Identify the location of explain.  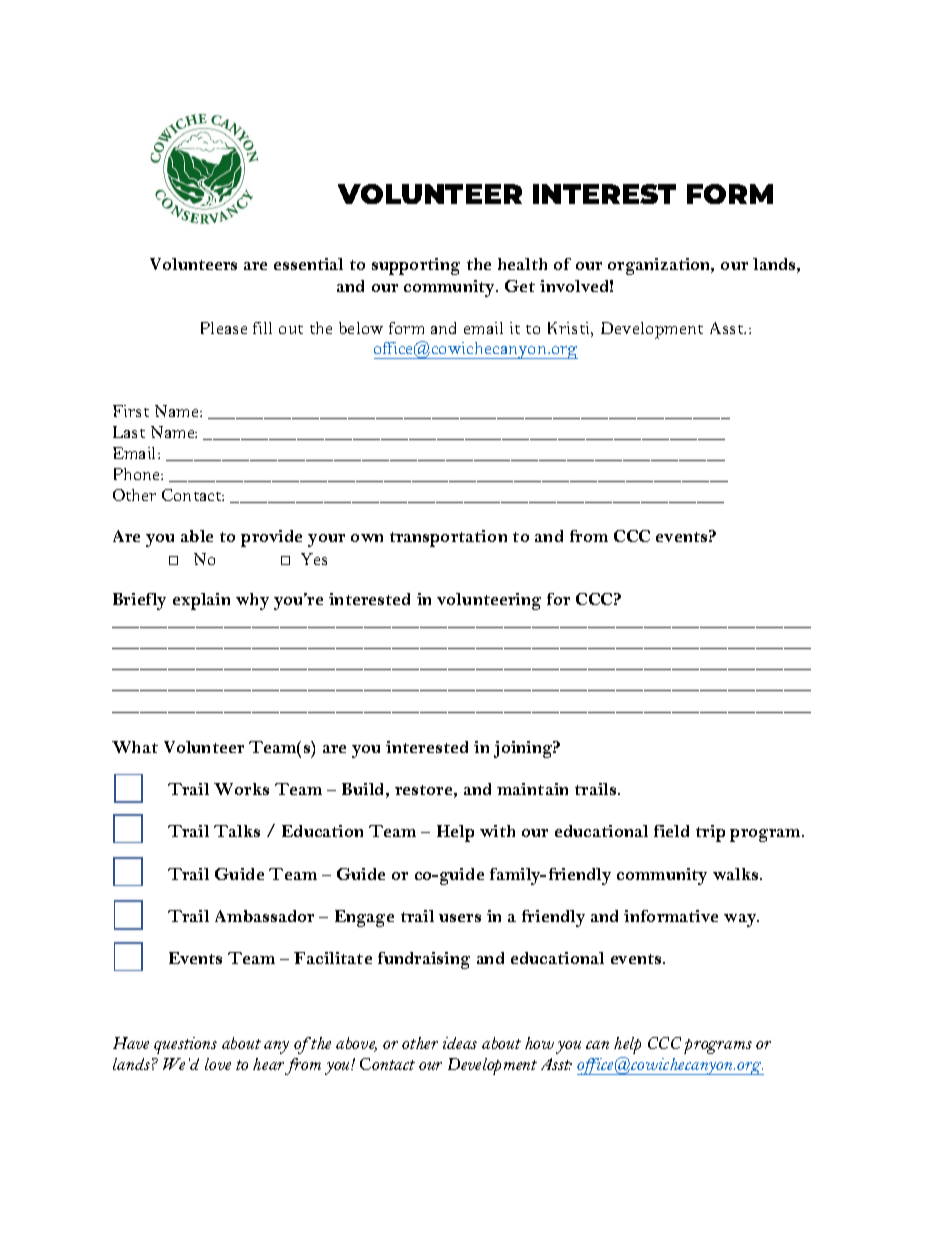
(201, 601).
